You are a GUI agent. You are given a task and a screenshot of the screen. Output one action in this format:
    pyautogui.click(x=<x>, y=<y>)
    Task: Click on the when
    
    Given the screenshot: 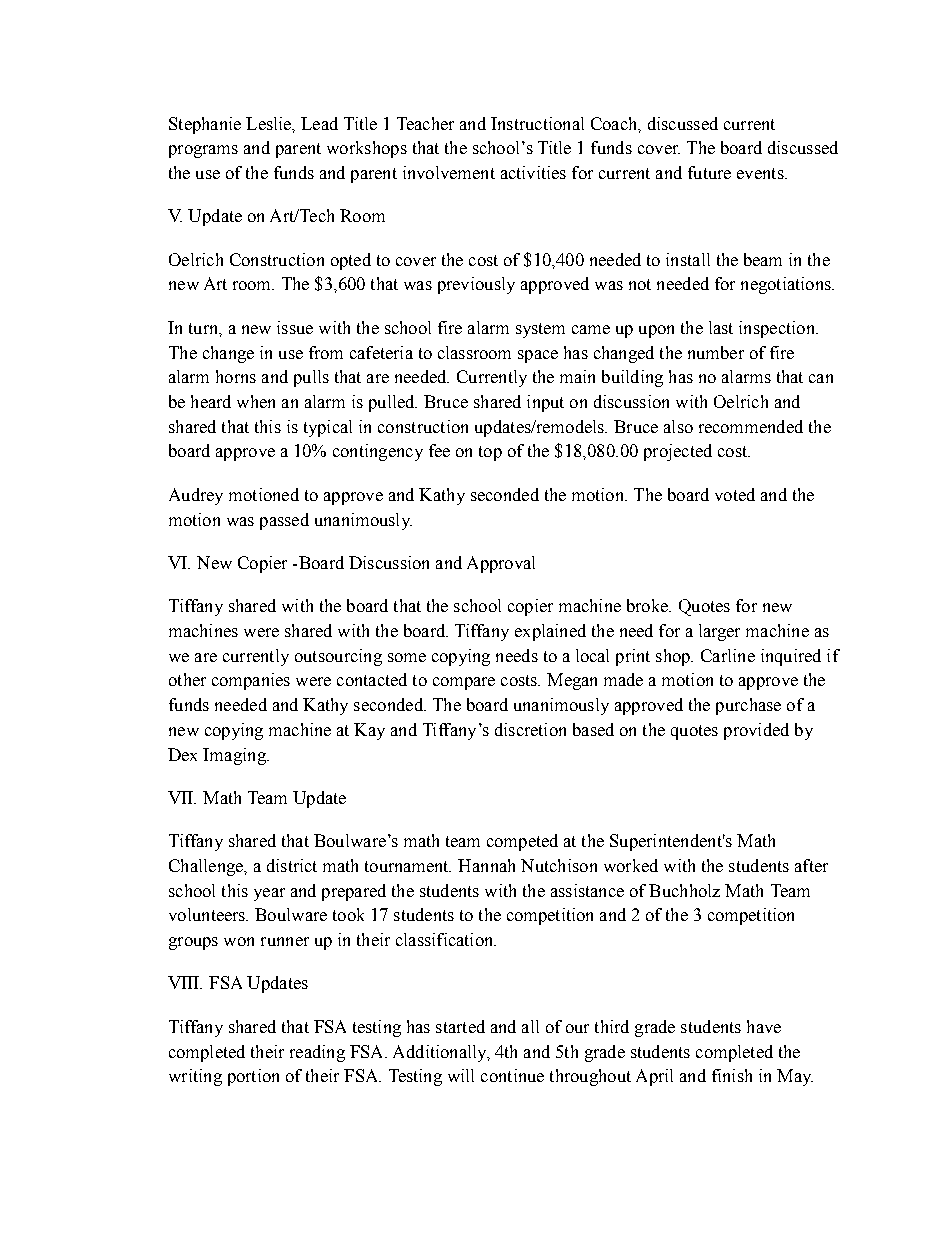 What is the action you would take?
    pyautogui.click(x=256, y=401)
